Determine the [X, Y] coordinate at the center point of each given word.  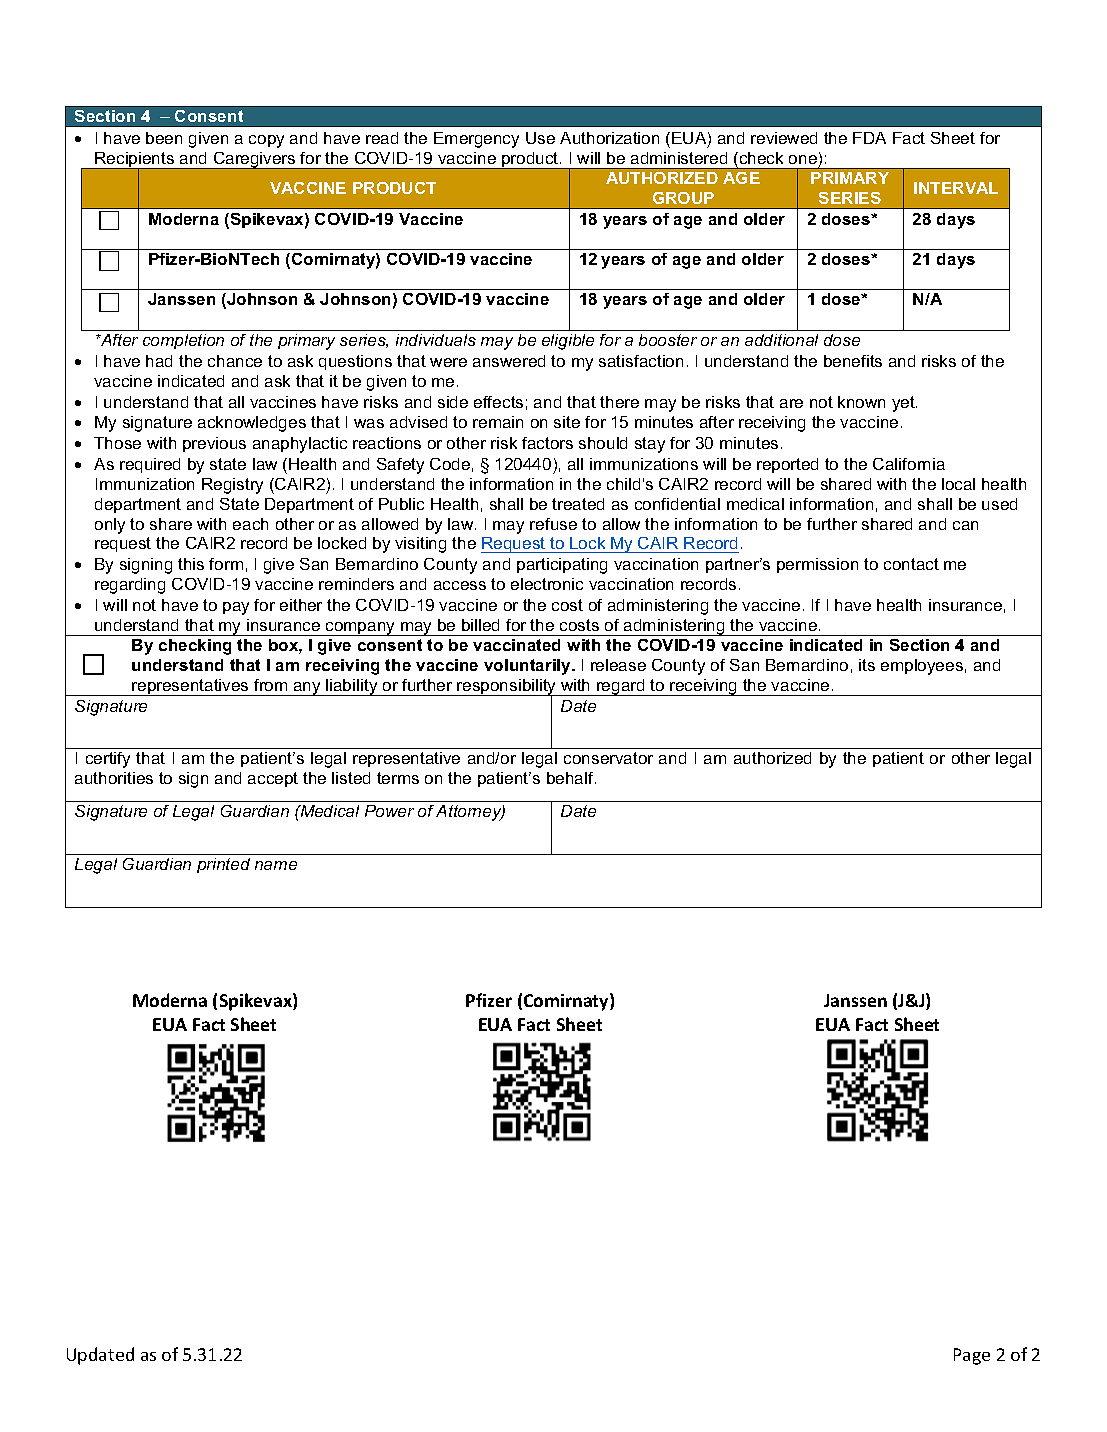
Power [389, 811]
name [276, 865]
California [909, 464]
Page [972, 1356]
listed [351, 778]
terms [398, 778]
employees [922, 667]
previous [214, 444]
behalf [571, 778]
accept [273, 779]
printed [223, 865]
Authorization [609, 138]
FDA [869, 138]
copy [266, 141]
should [603, 443]
